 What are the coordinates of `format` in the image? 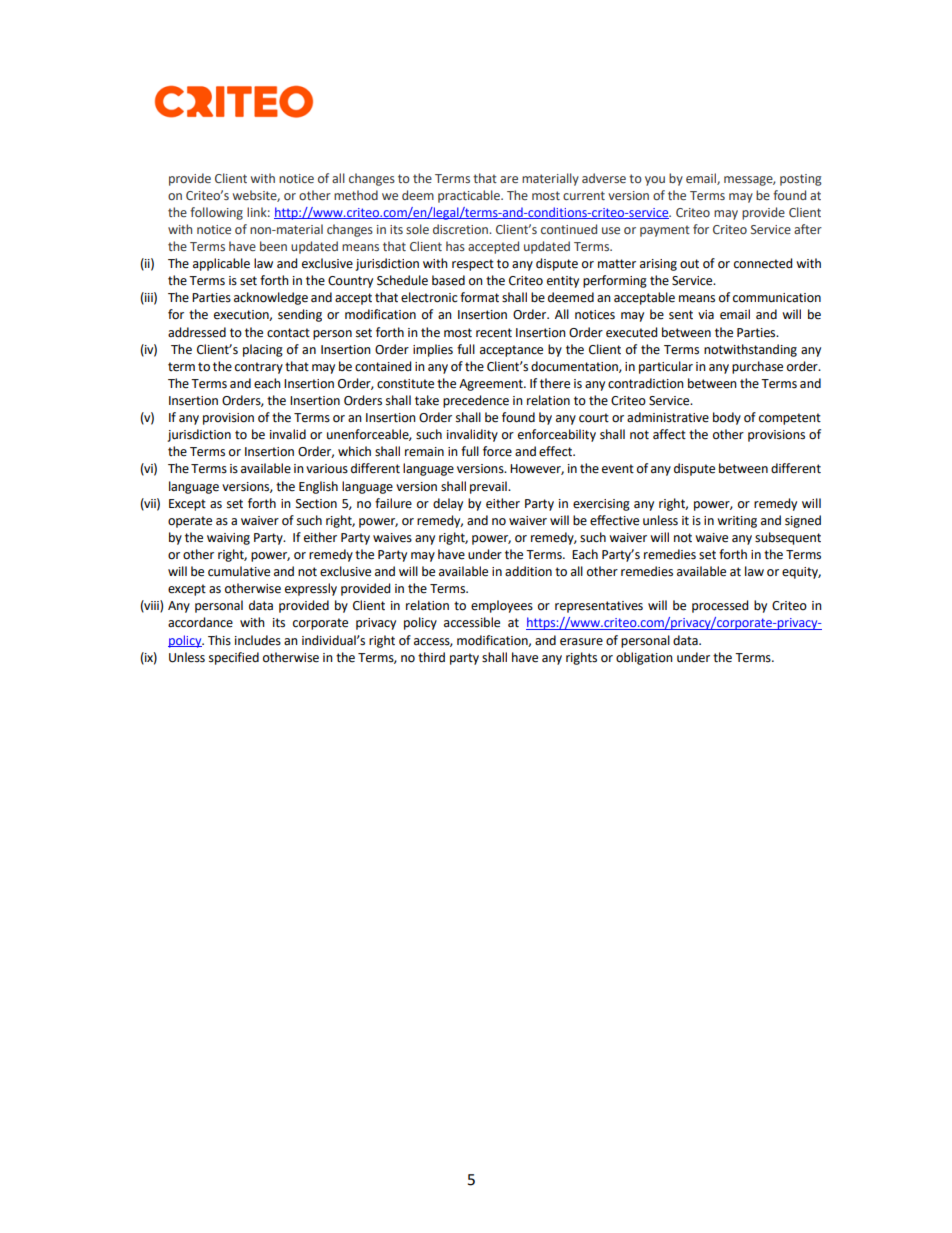 It's located at (479, 297).
